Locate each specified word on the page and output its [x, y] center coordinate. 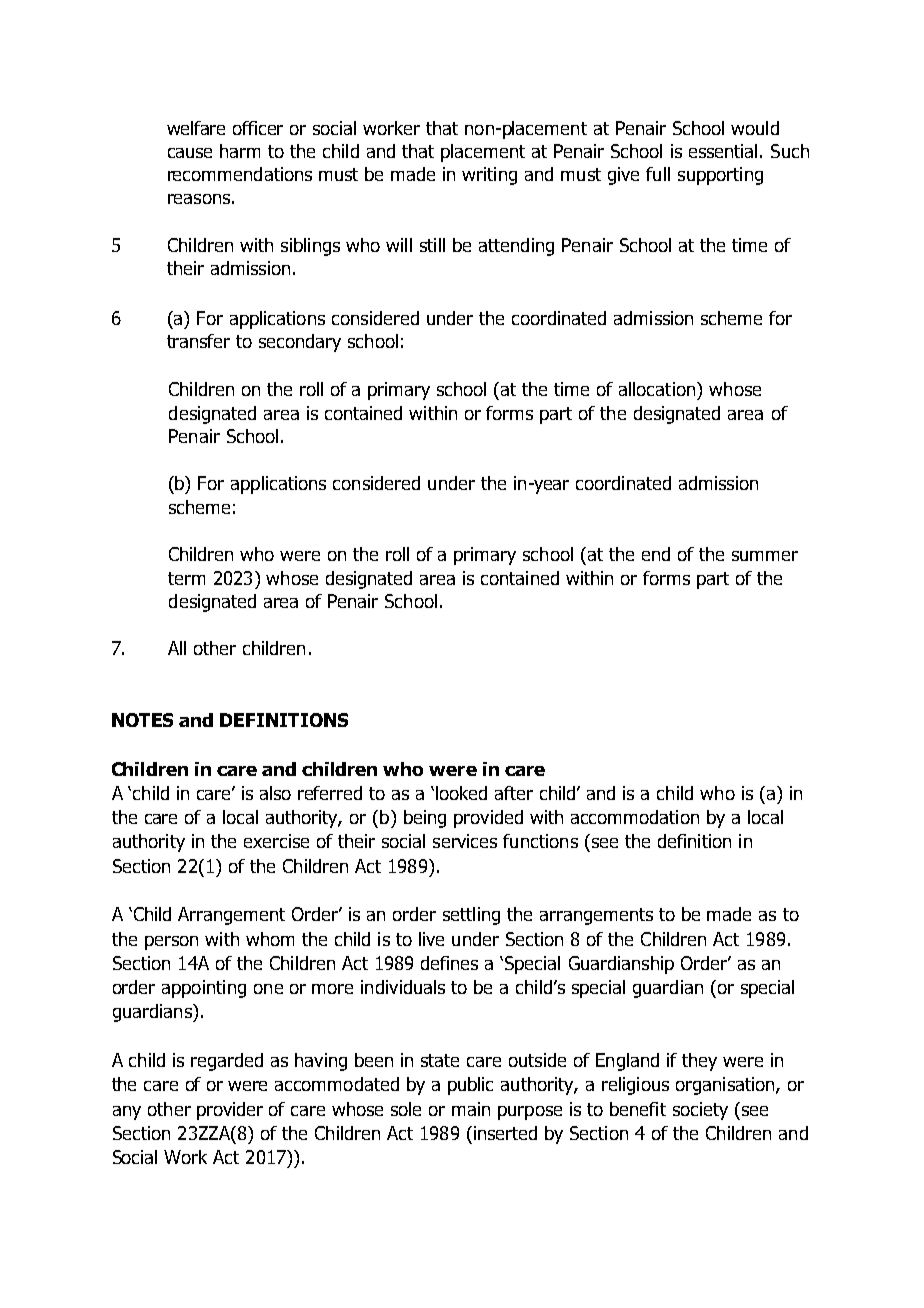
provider [230, 1111]
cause [190, 153]
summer [765, 556]
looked [461, 793]
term [186, 578]
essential [723, 151]
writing [489, 176]
